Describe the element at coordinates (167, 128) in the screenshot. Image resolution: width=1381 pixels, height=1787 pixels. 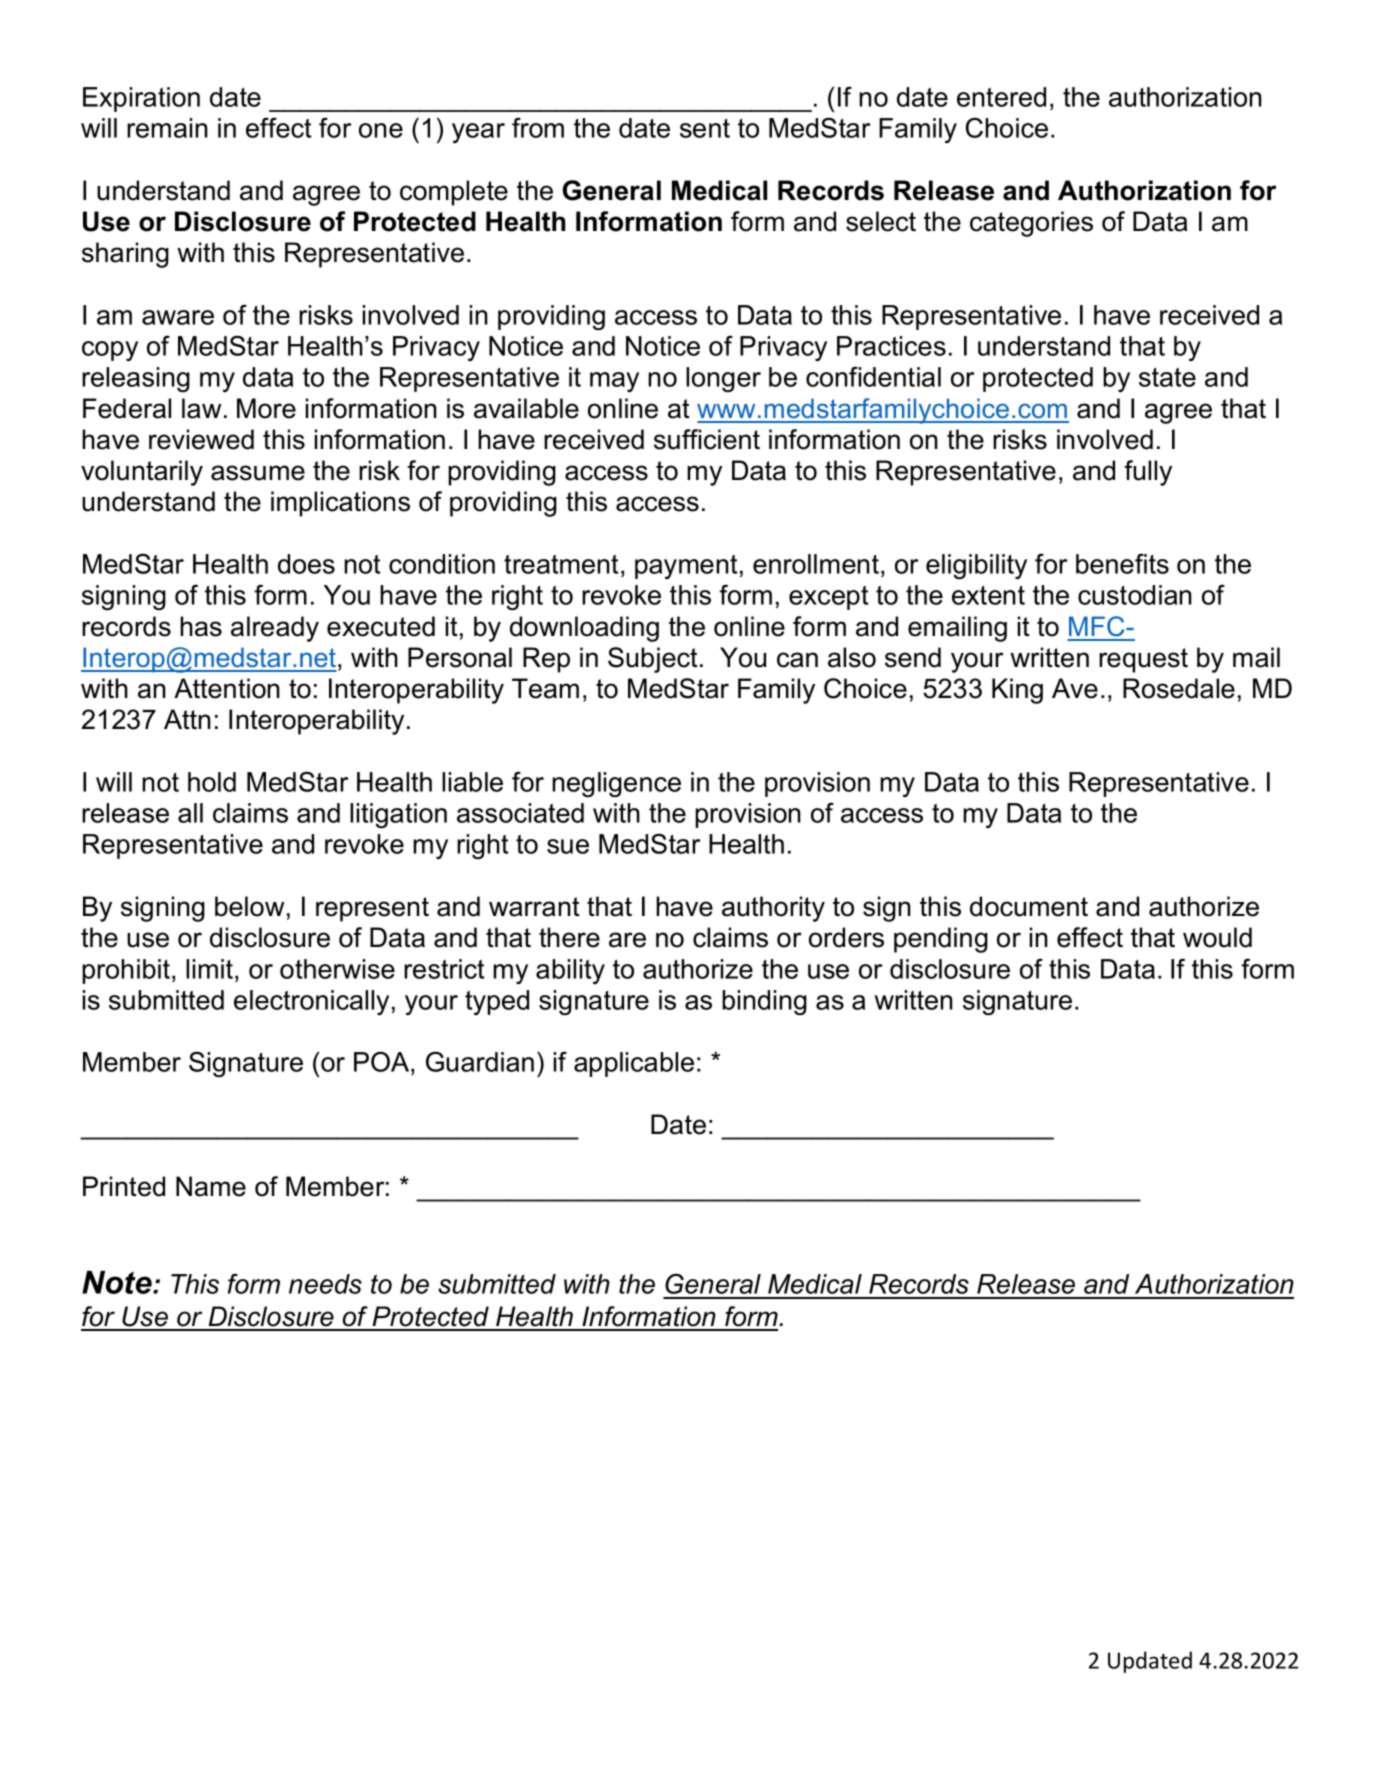
I see `remain` at that location.
